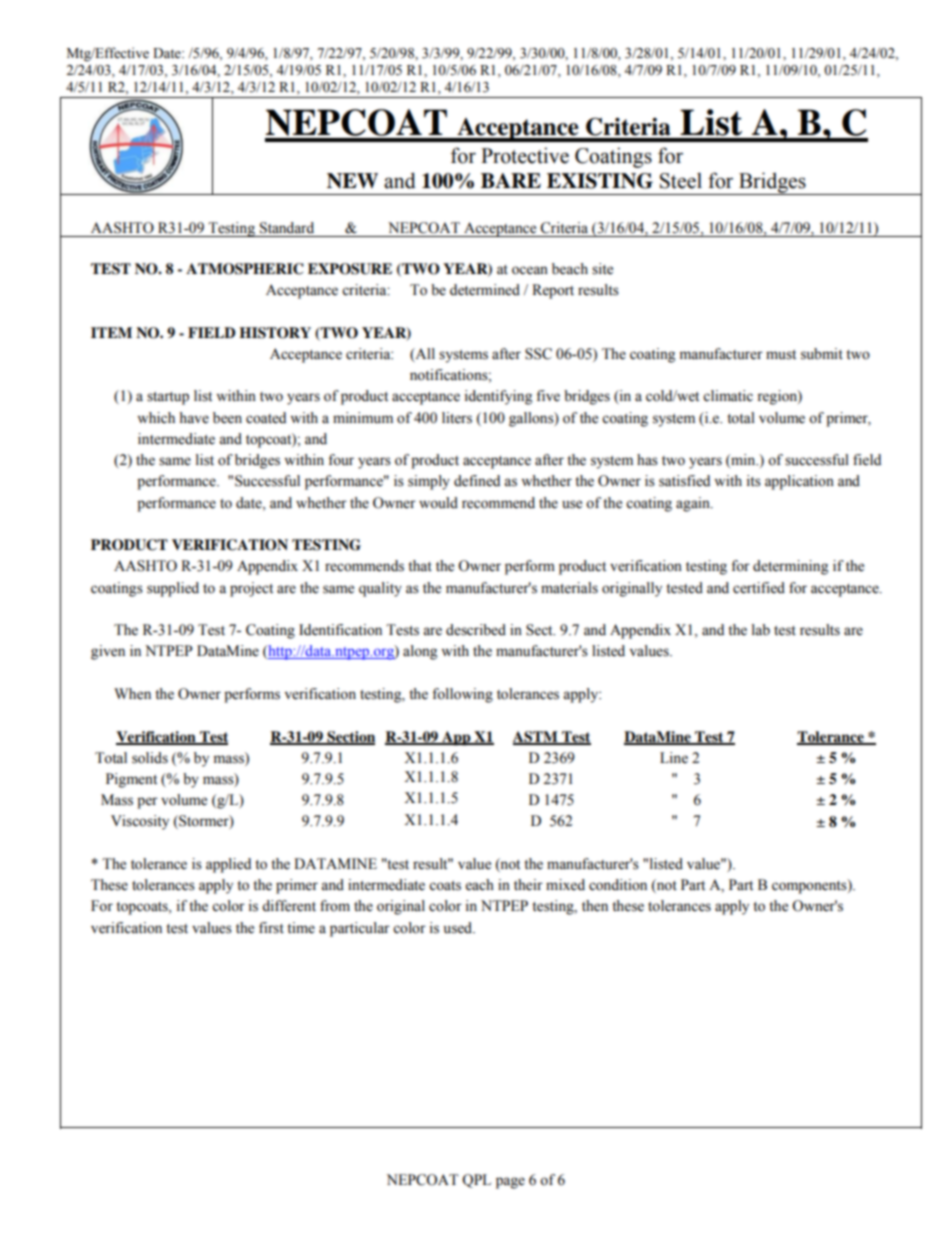 The width and height of the screenshot is (952, 1233). Describe the element at coordinates (595, 906) in the screenshot. I see `then` at that location.
